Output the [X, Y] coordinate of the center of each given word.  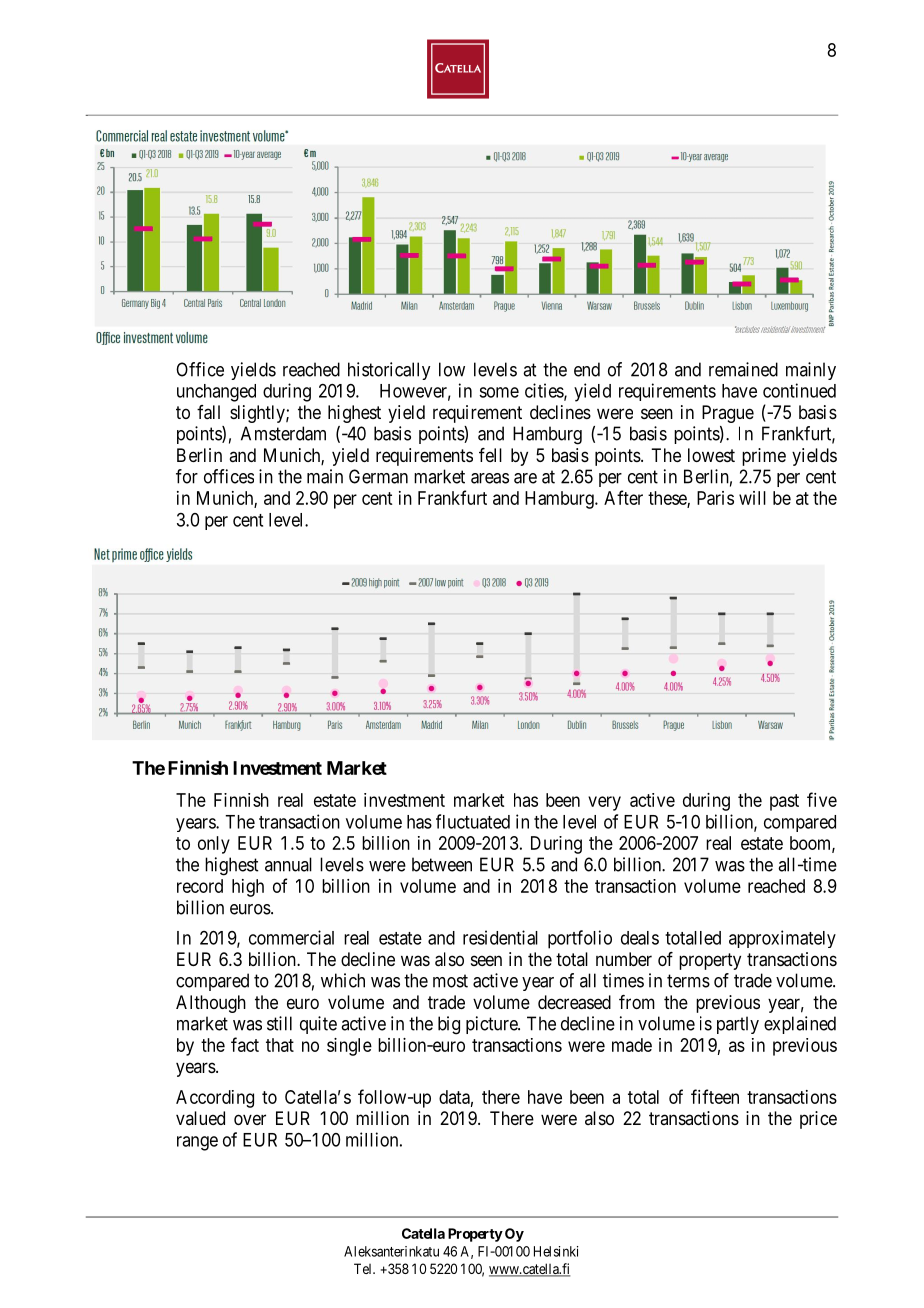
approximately [782, 939]
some [499, 392]
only [214, 845]
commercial [291, 937]
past [784, 802]
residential [500, 937]
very [604, 803]
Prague [728, 414]
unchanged [216, 393]
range [197, 1143]
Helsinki [556, 1251]
